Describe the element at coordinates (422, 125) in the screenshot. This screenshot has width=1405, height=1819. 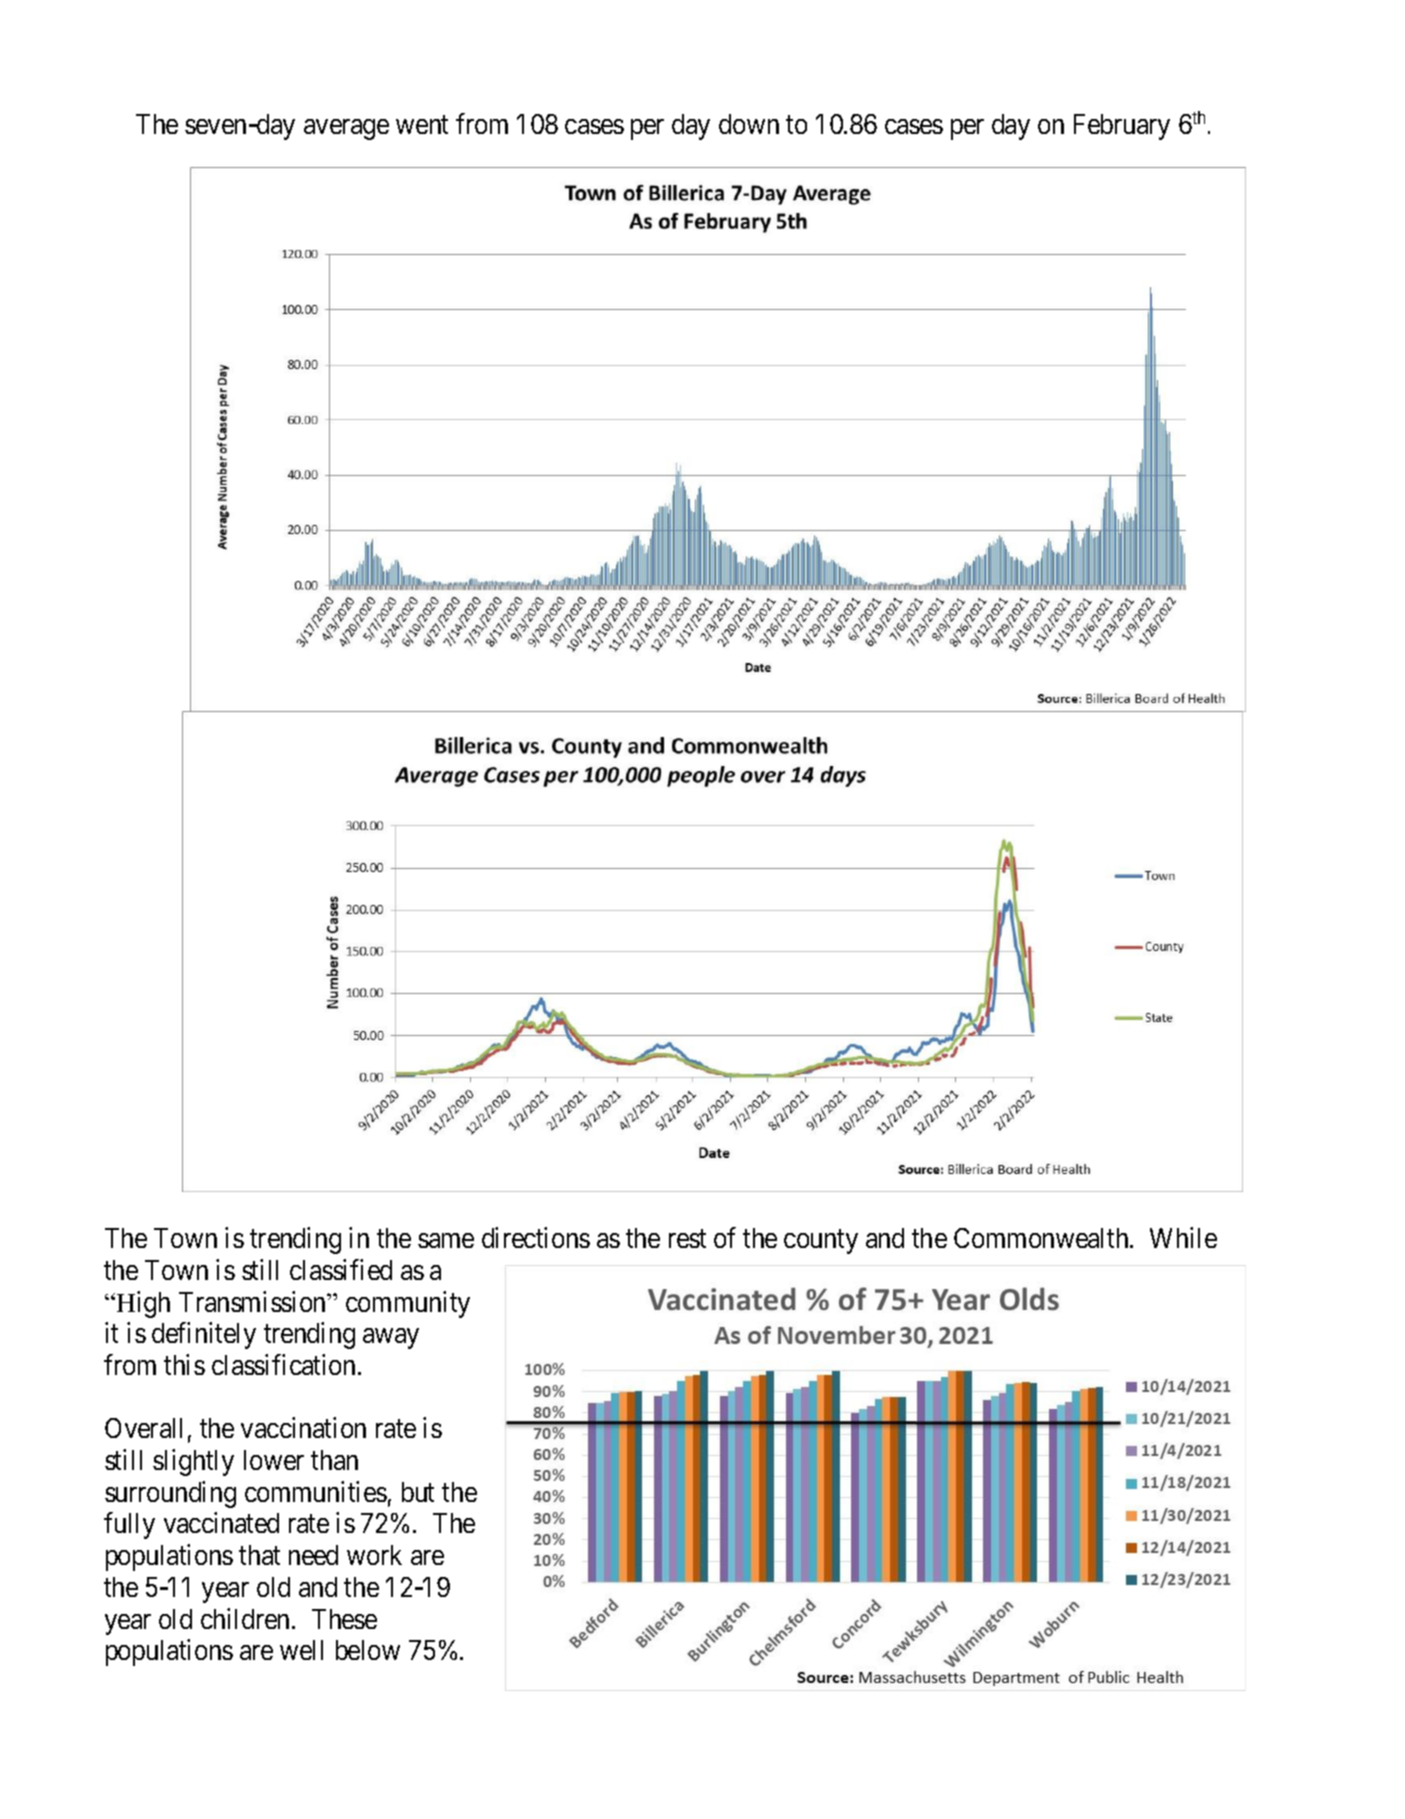
I see `went` at that location.
